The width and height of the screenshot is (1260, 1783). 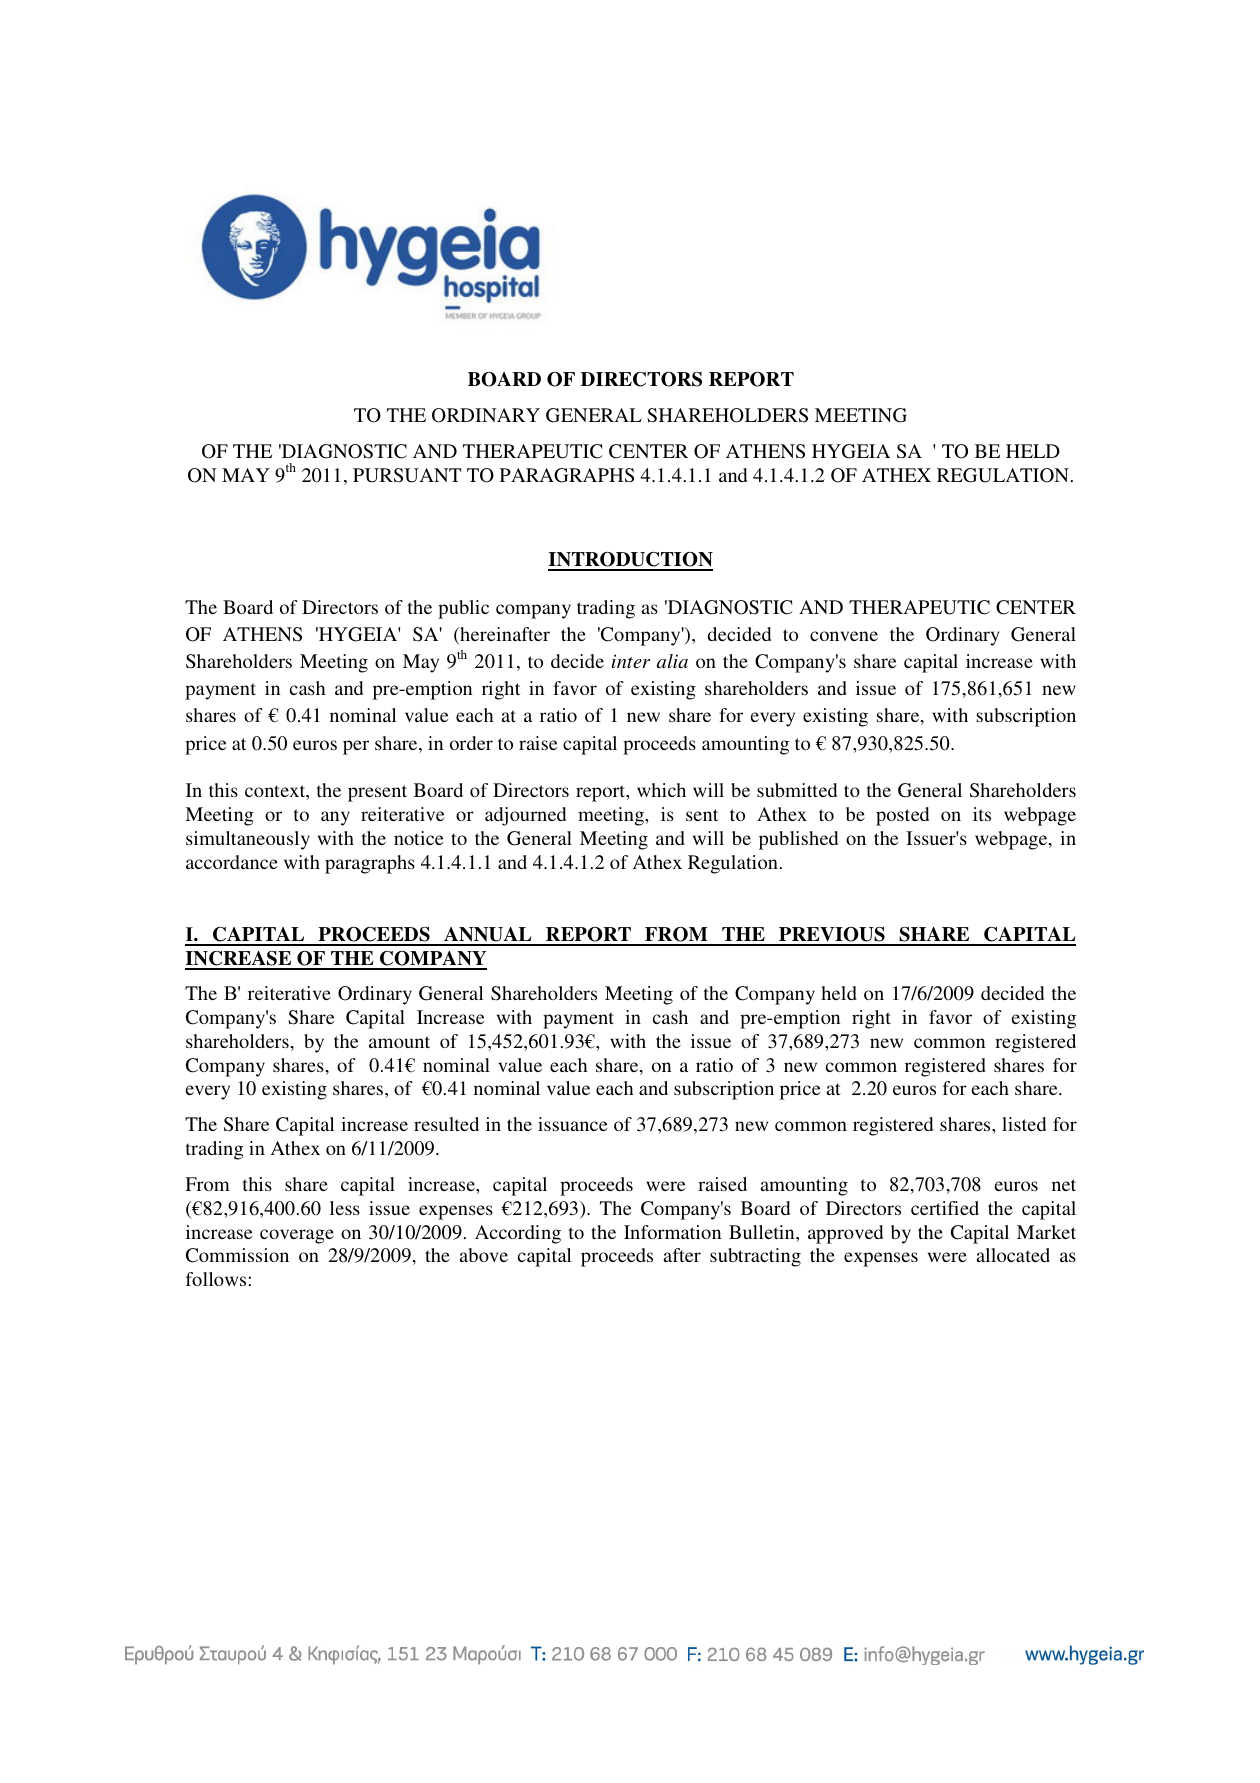 What do you see at coordinates (631, 661) in the screenshot?
I see `inter` at bounding box center [631, 661].
